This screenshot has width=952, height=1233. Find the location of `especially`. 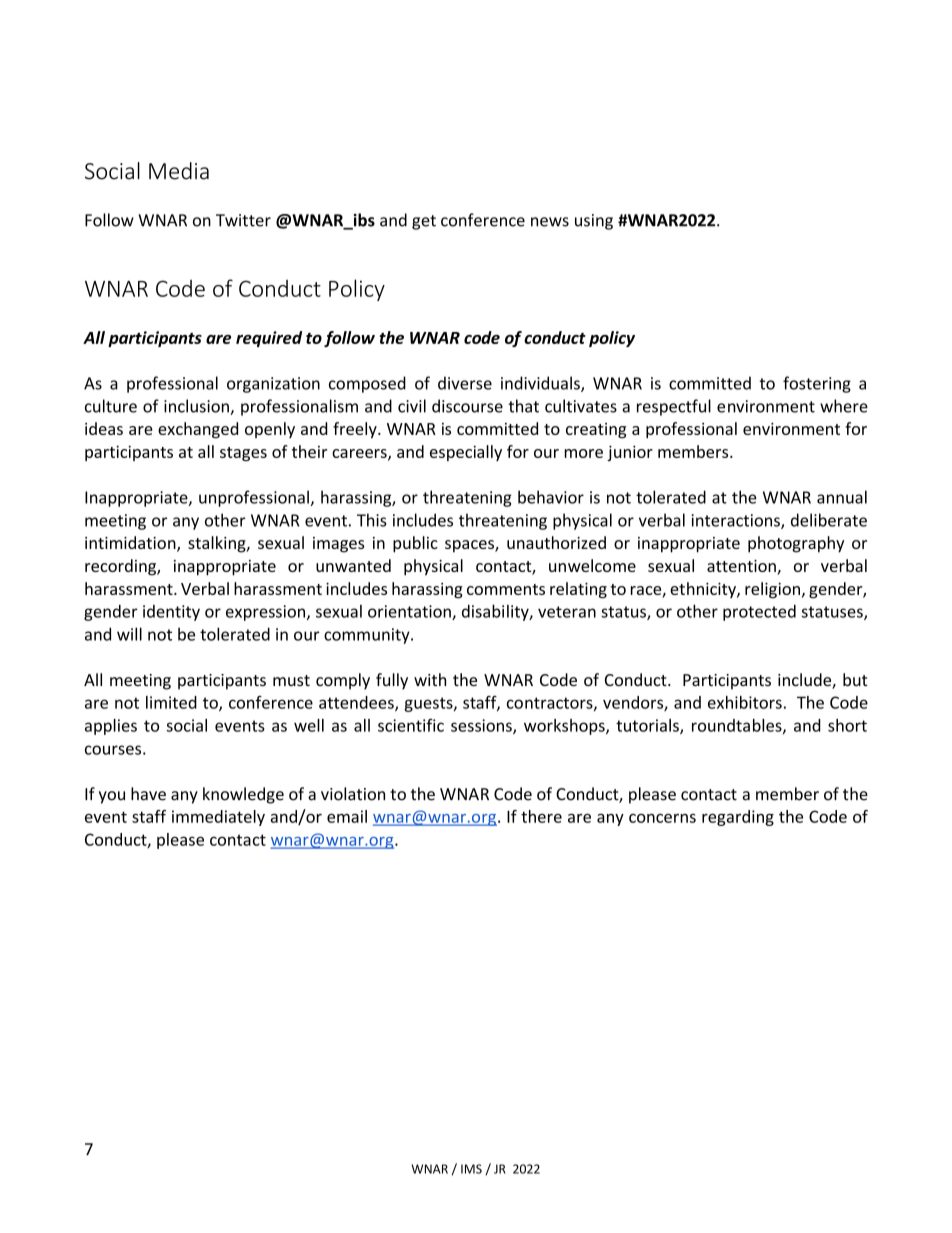

especially is located at coordinates (466, 453).
